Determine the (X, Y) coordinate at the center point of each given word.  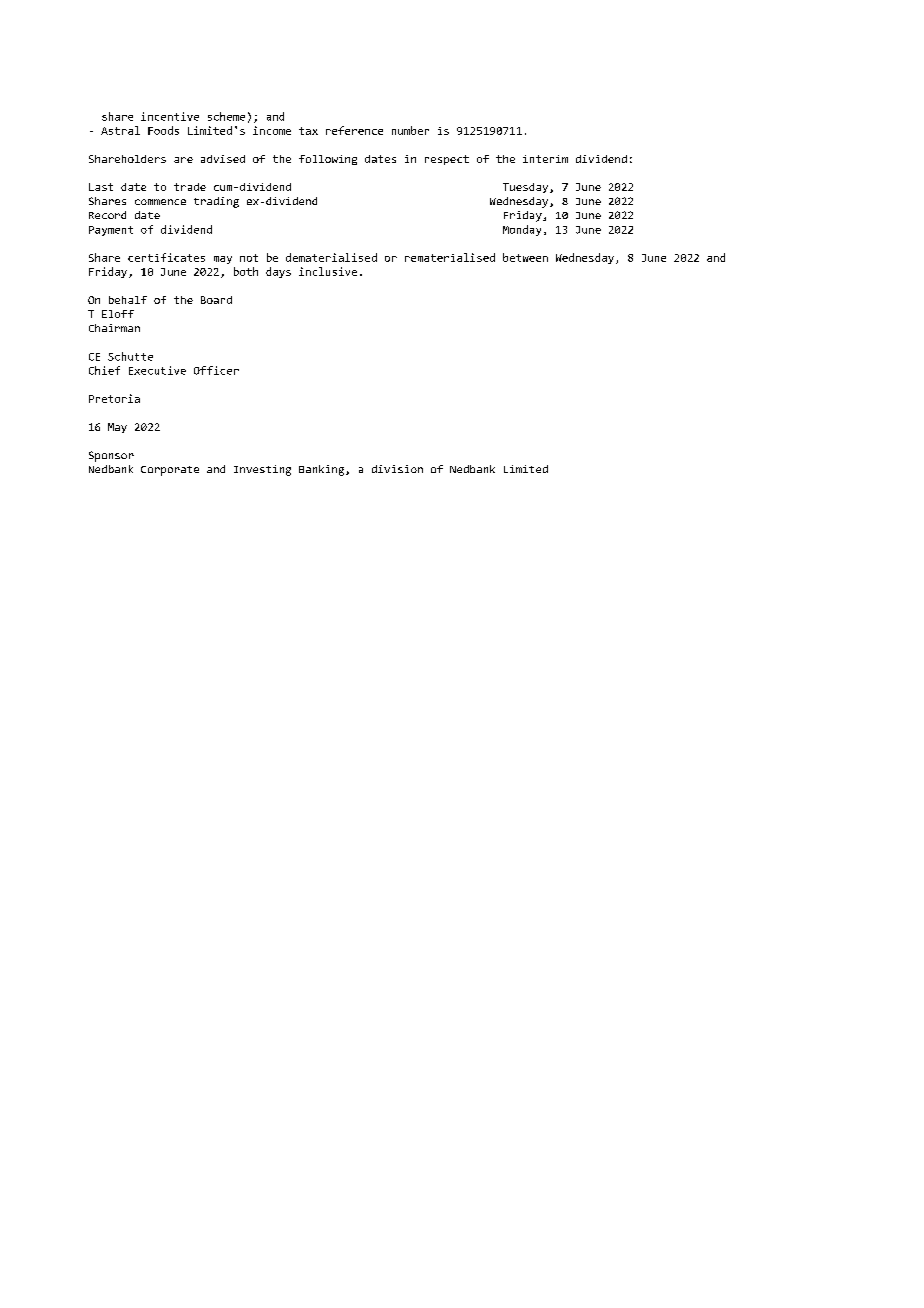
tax (308, 131)
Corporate (170, 471)
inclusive (328, 271)
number (410, 130)
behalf (128, 300)
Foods (163, 130)
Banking (323, 470)
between (525, 257)
